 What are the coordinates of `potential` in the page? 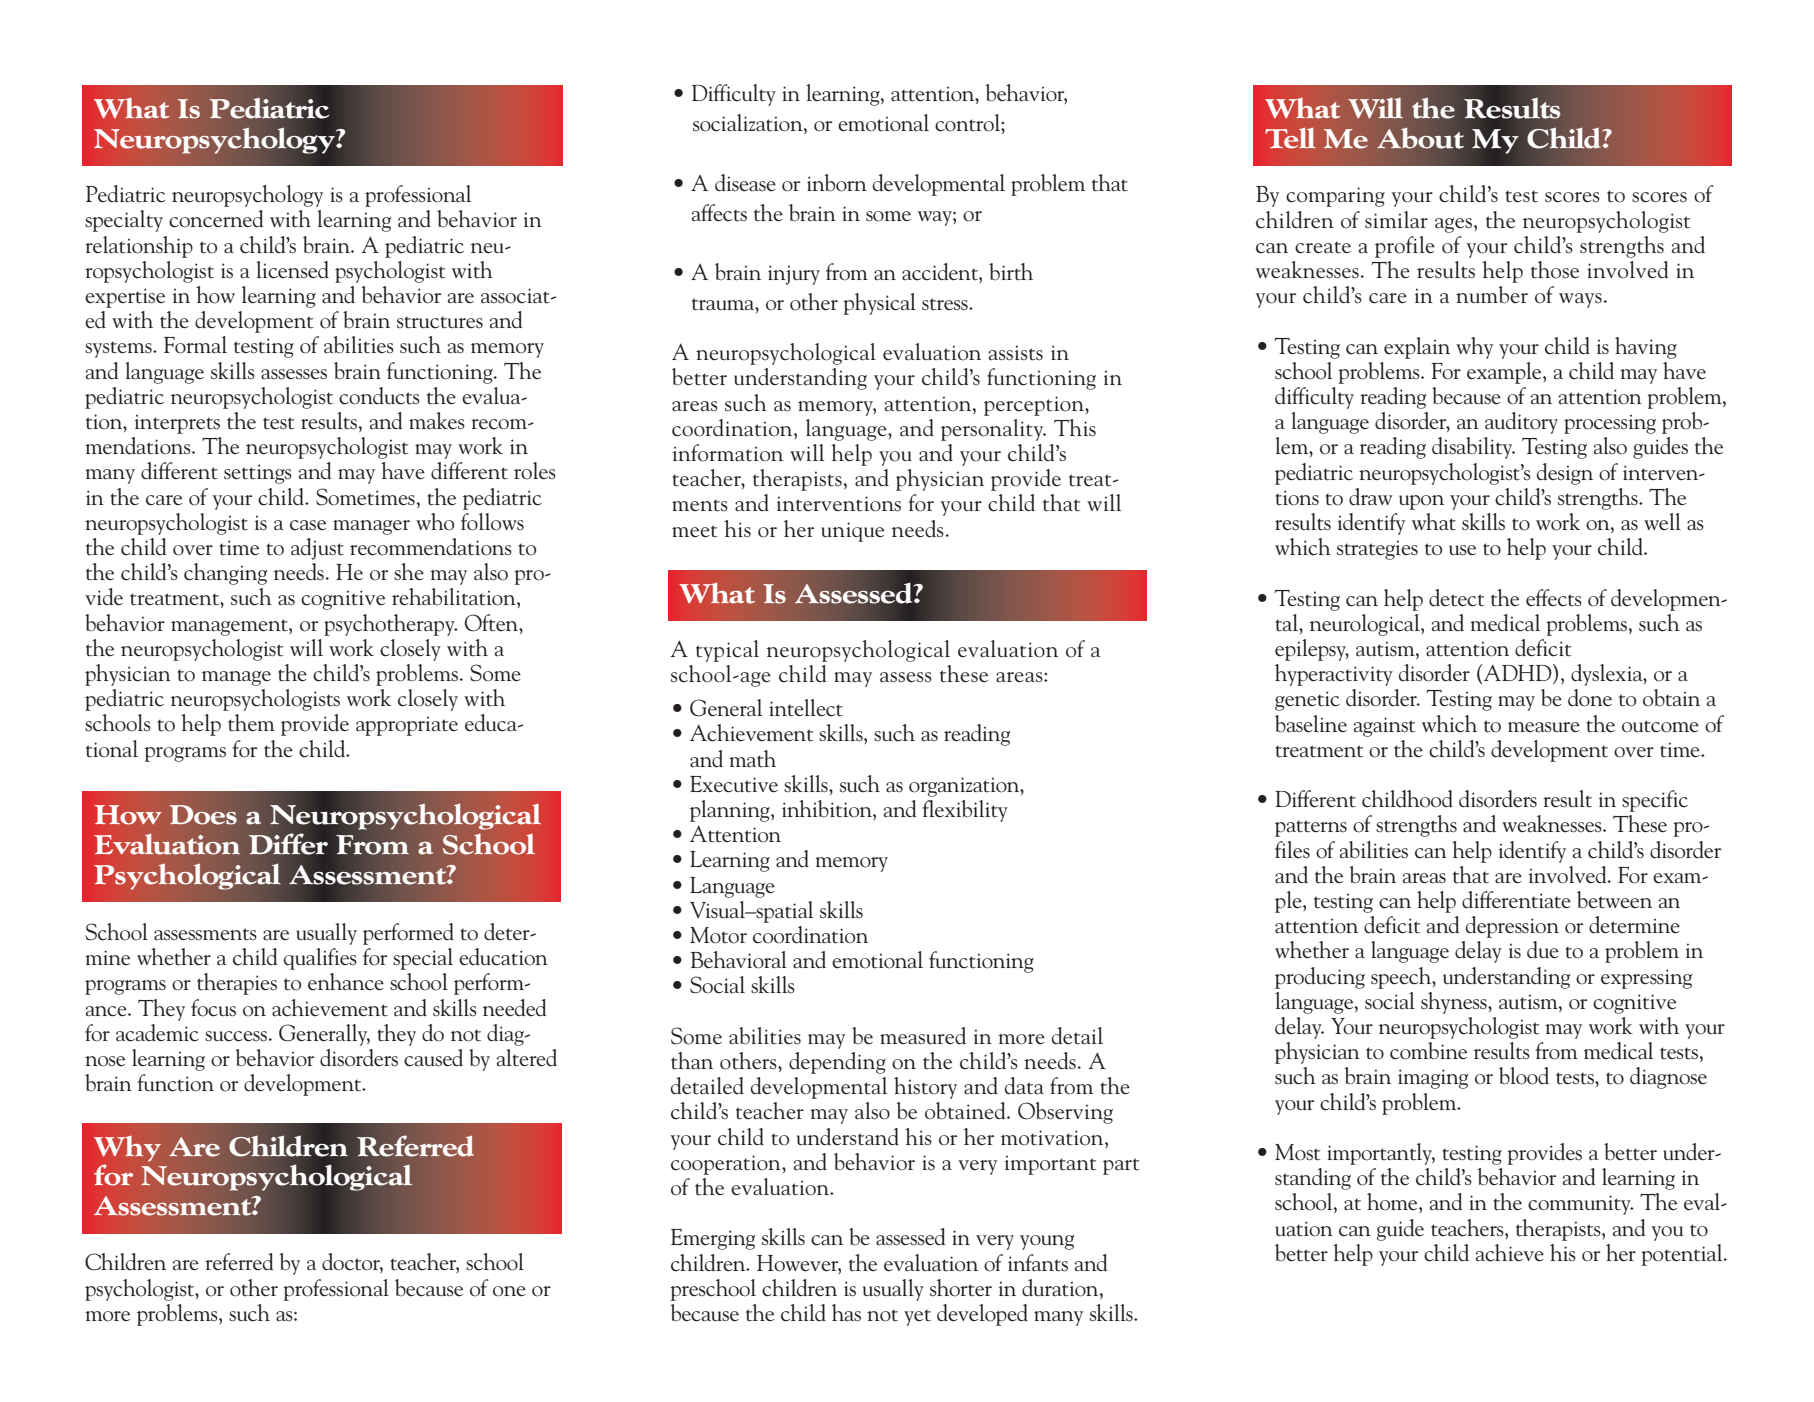 It's located at (1683, 1255).
